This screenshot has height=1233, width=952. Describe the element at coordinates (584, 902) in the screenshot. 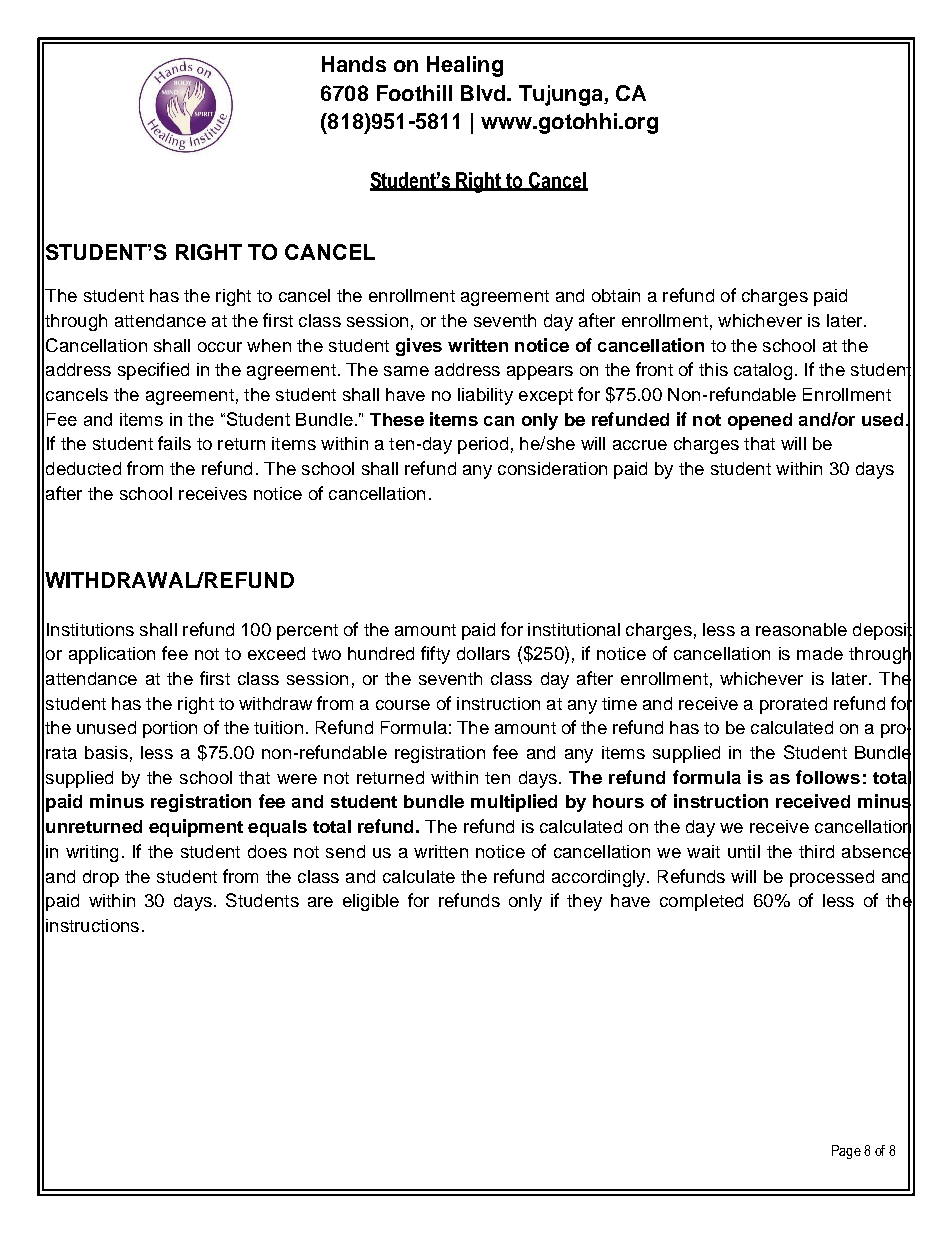

I see `they` at that location.
